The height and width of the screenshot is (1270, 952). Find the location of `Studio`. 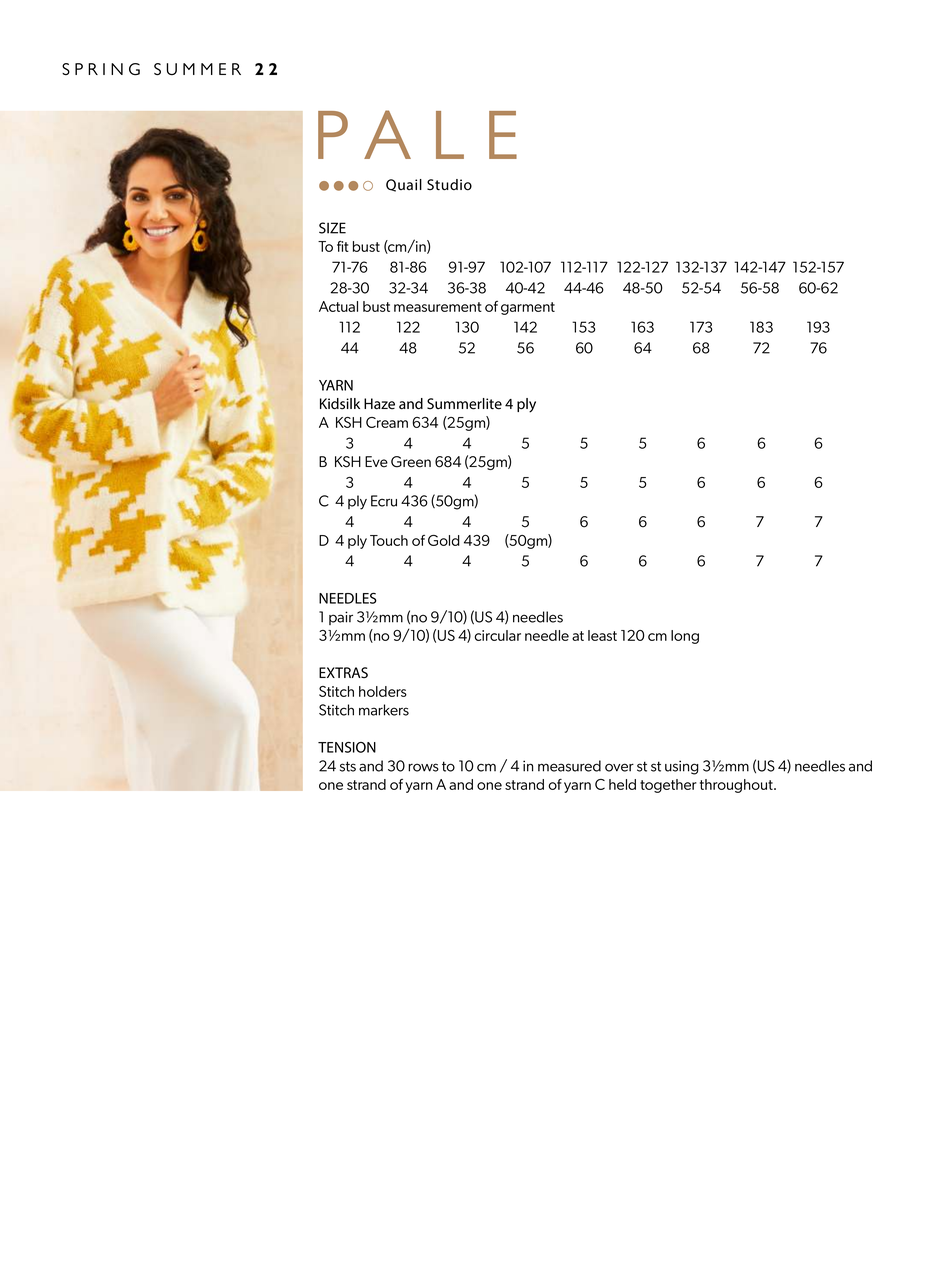

Studio is located at coordinates (449, 185).
